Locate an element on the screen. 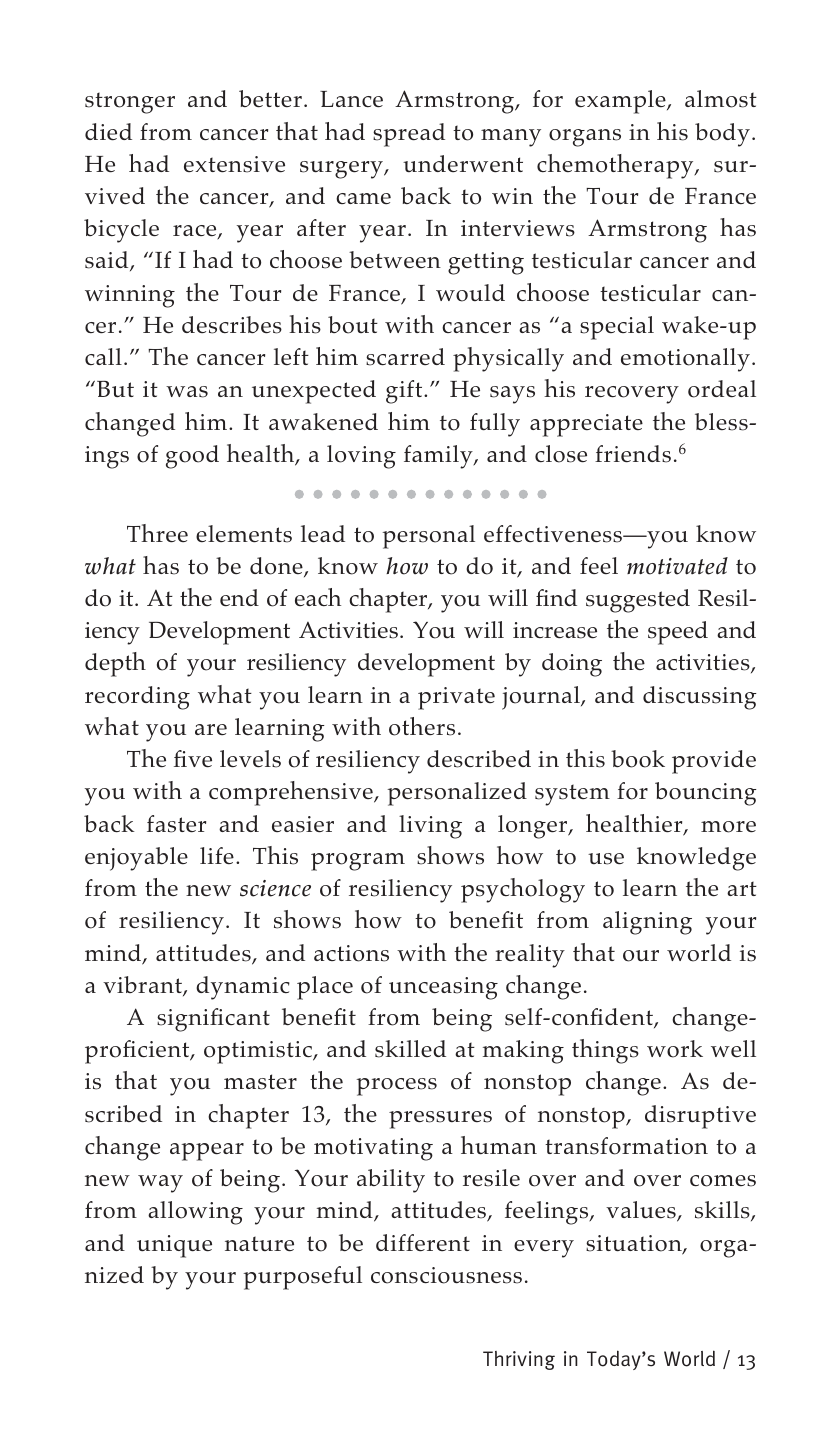 The image size is (840, 1453). extensive is located at coordinates (234, 164).
